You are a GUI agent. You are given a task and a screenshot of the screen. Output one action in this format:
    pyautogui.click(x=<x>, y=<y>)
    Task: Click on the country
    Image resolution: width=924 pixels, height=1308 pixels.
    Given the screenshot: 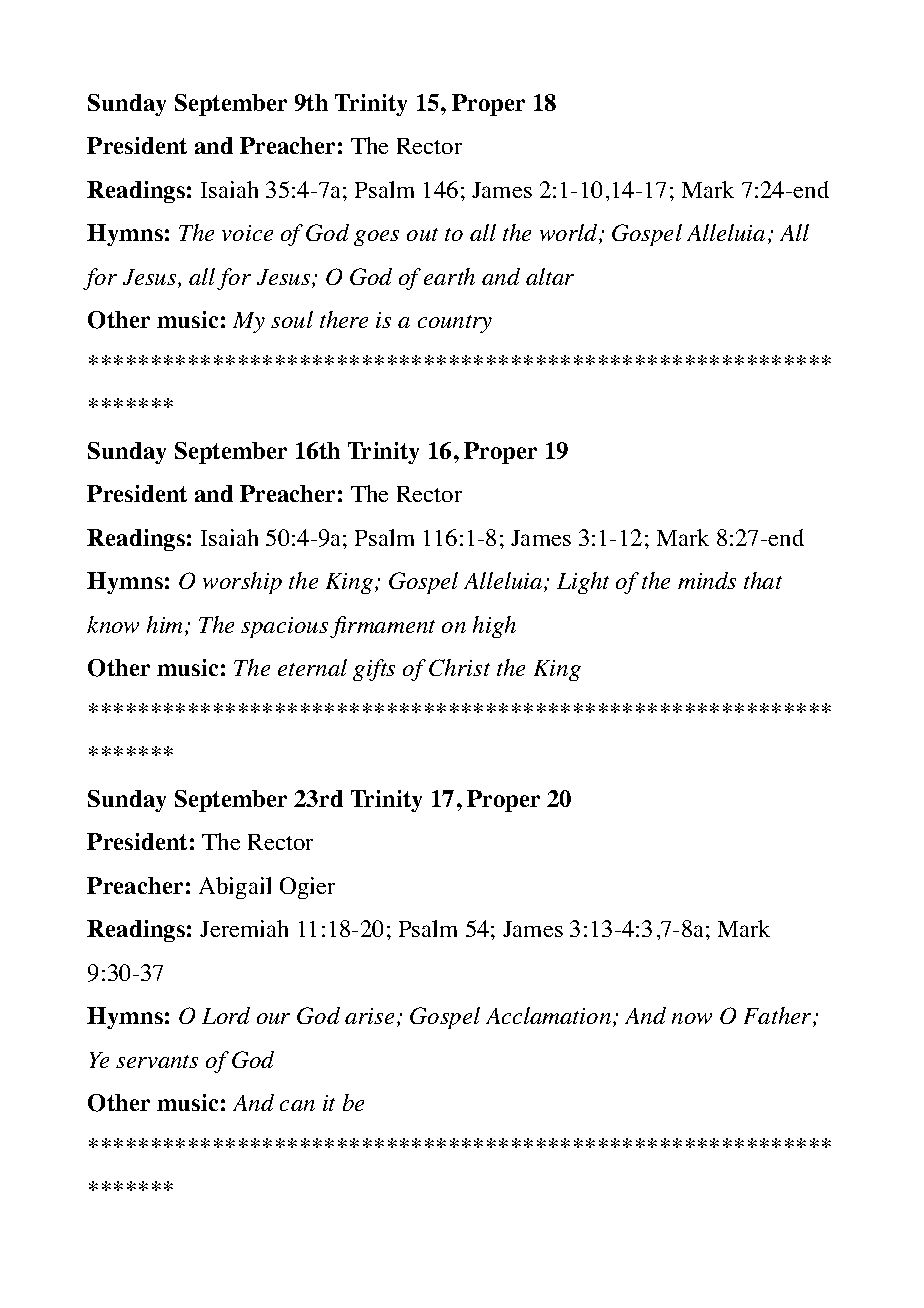 What is the action you would take?
    pyautogui.click(x=455, y=324)
